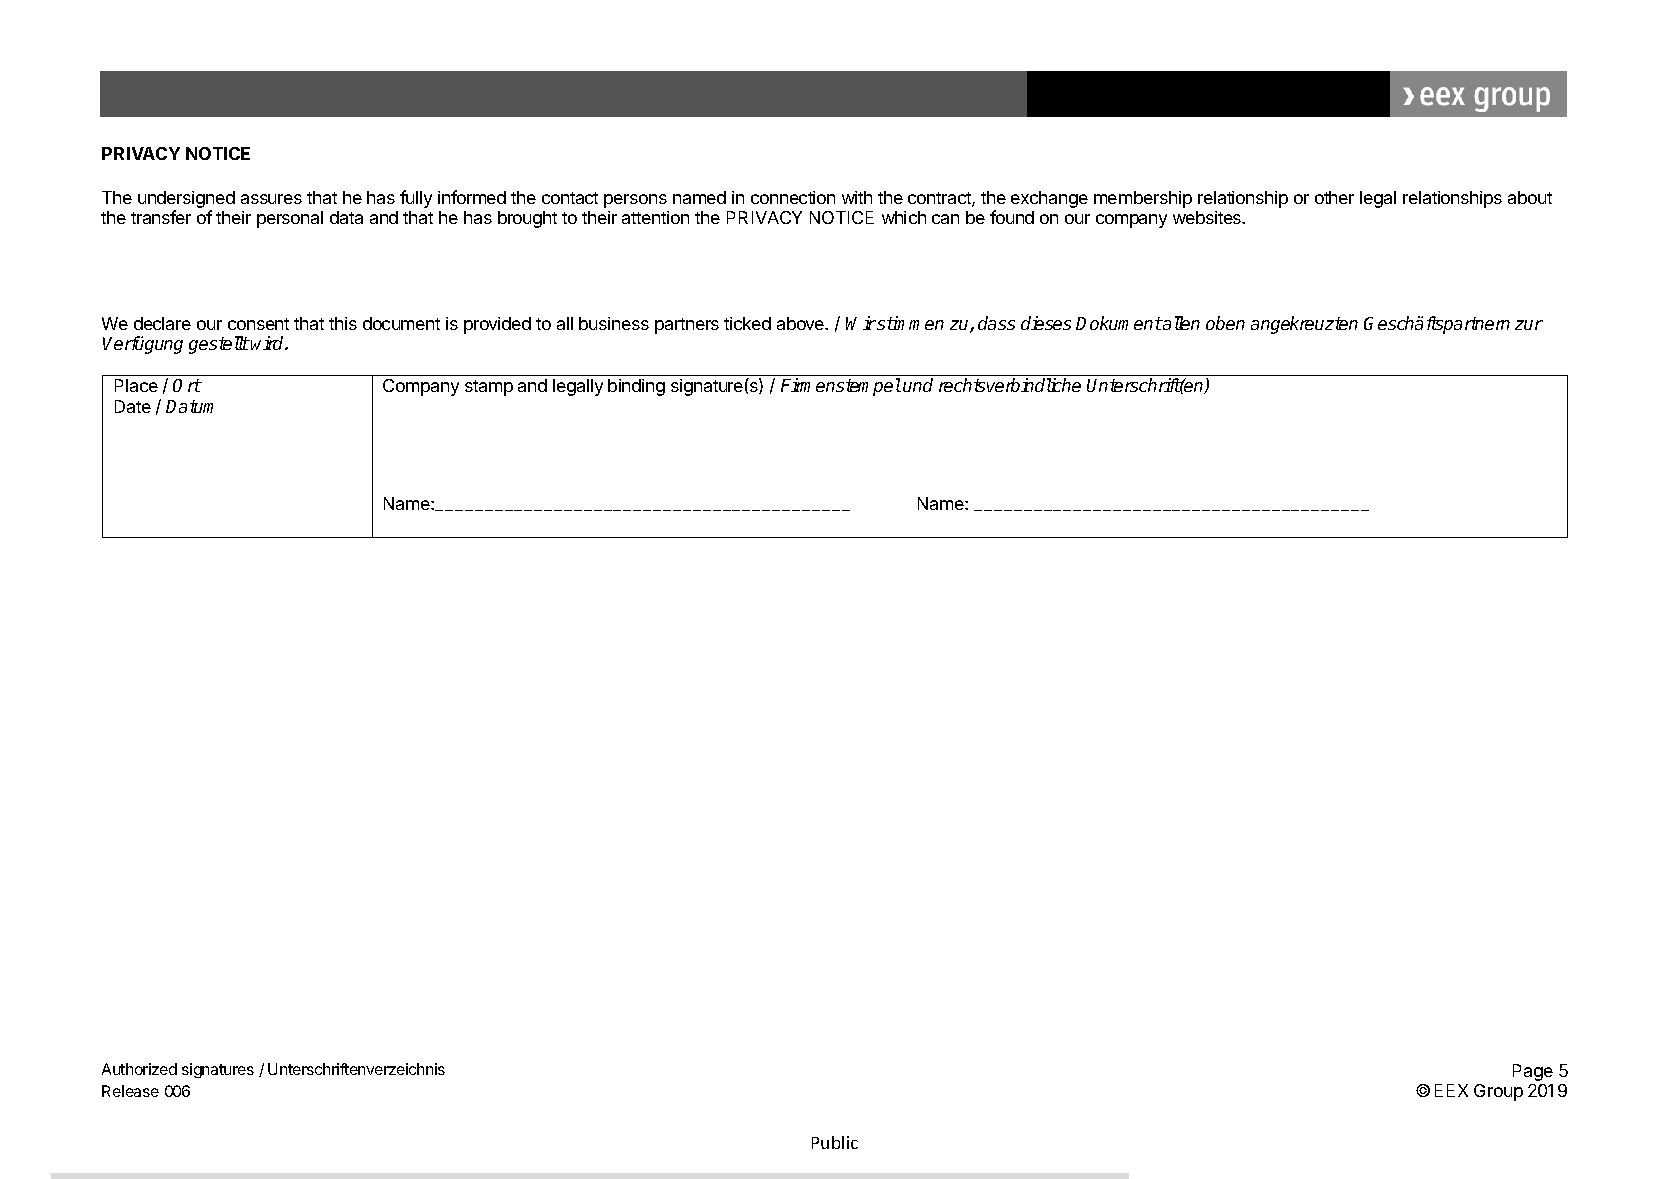 This screenshot has height=1179, width=1669. I want to click on Page, so click(1533, 1072).
